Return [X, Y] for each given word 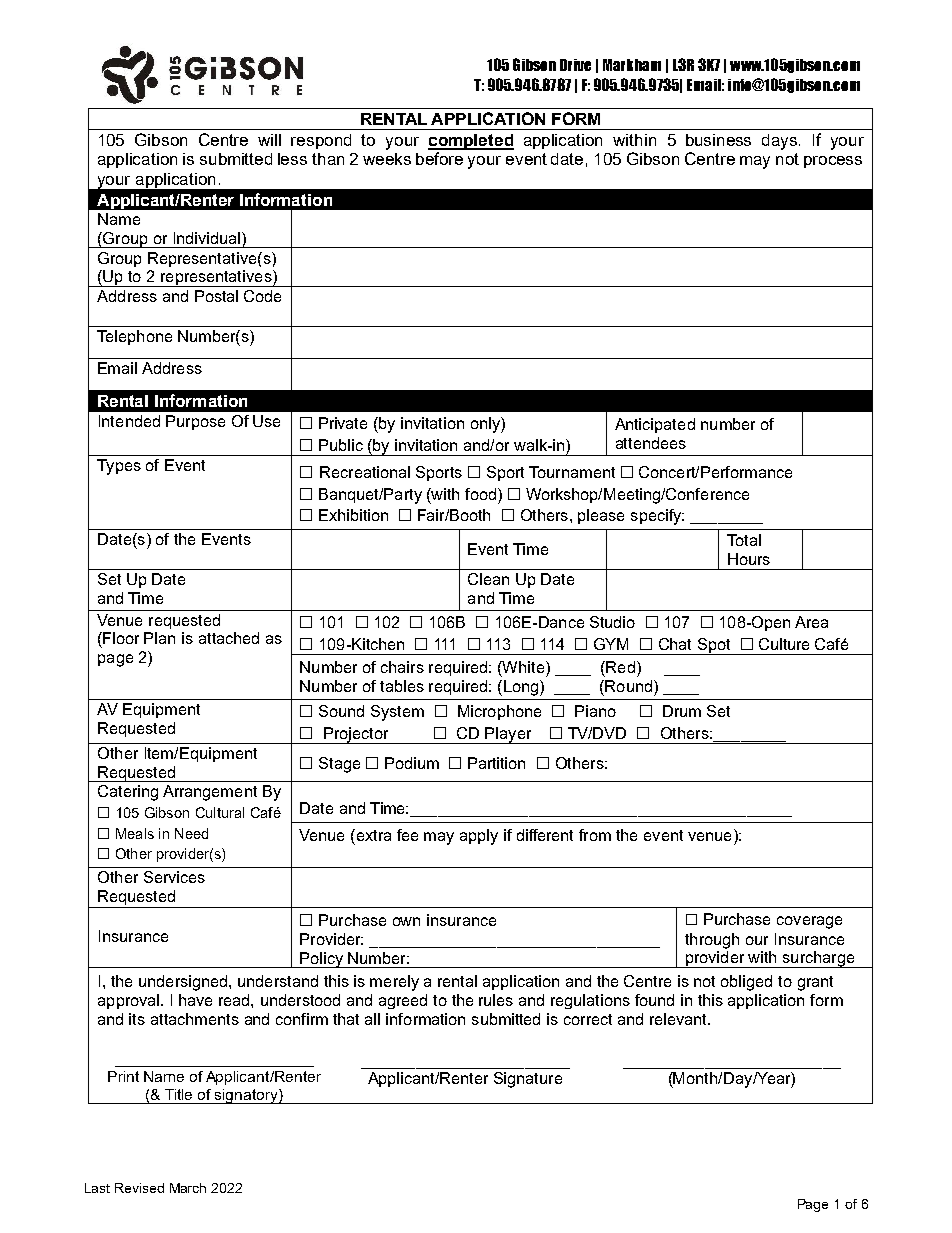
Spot [714, 646]
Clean [488, 579]
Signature [528, 1080]
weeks [387, 159]
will [269, 140]
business [718, 140]
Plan [159, 638]
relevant [680, 1019]
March [188, 1188]
